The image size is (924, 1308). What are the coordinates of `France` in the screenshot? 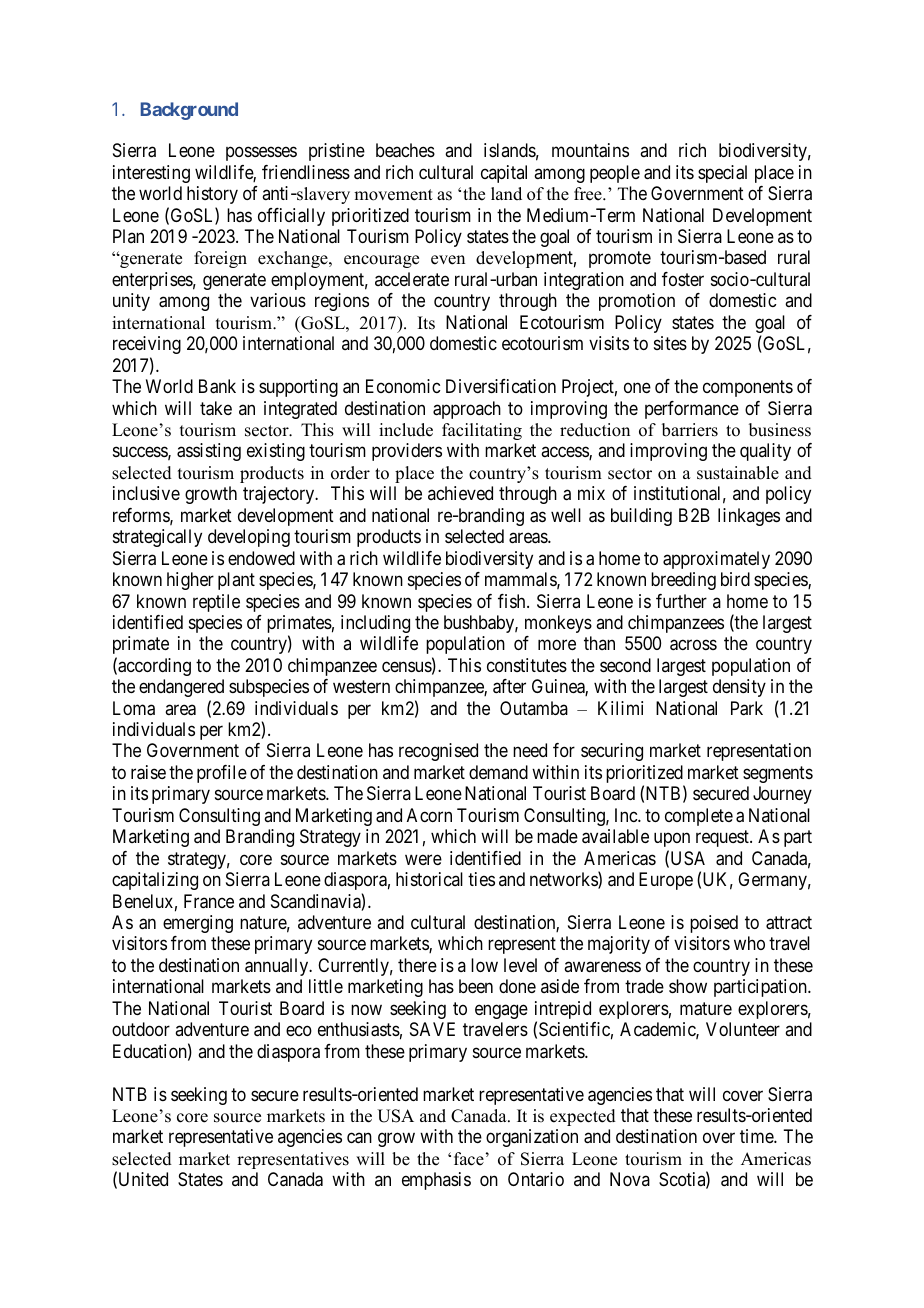 It's located at (209, 901).
